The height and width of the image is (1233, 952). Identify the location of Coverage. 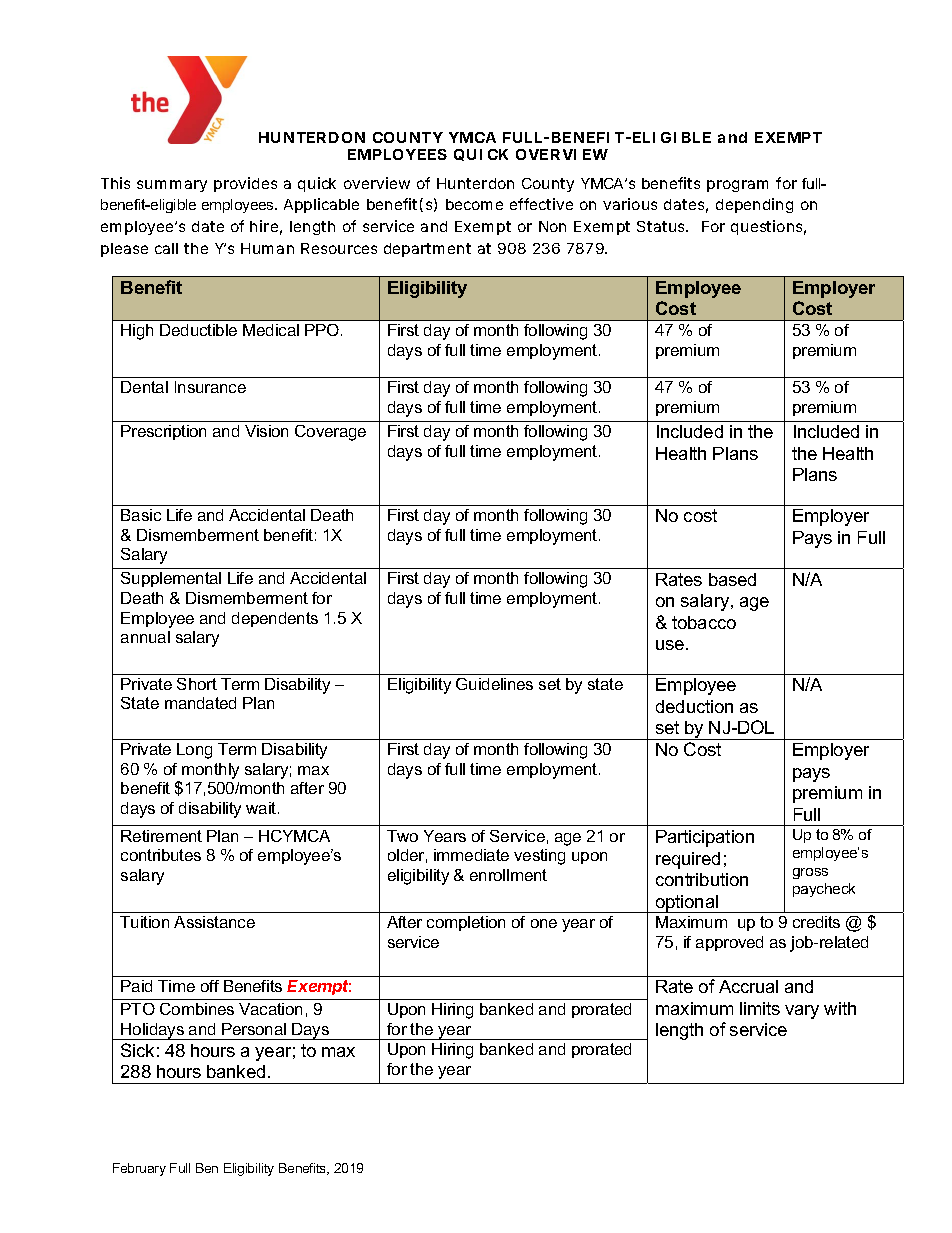
(330, 433).
